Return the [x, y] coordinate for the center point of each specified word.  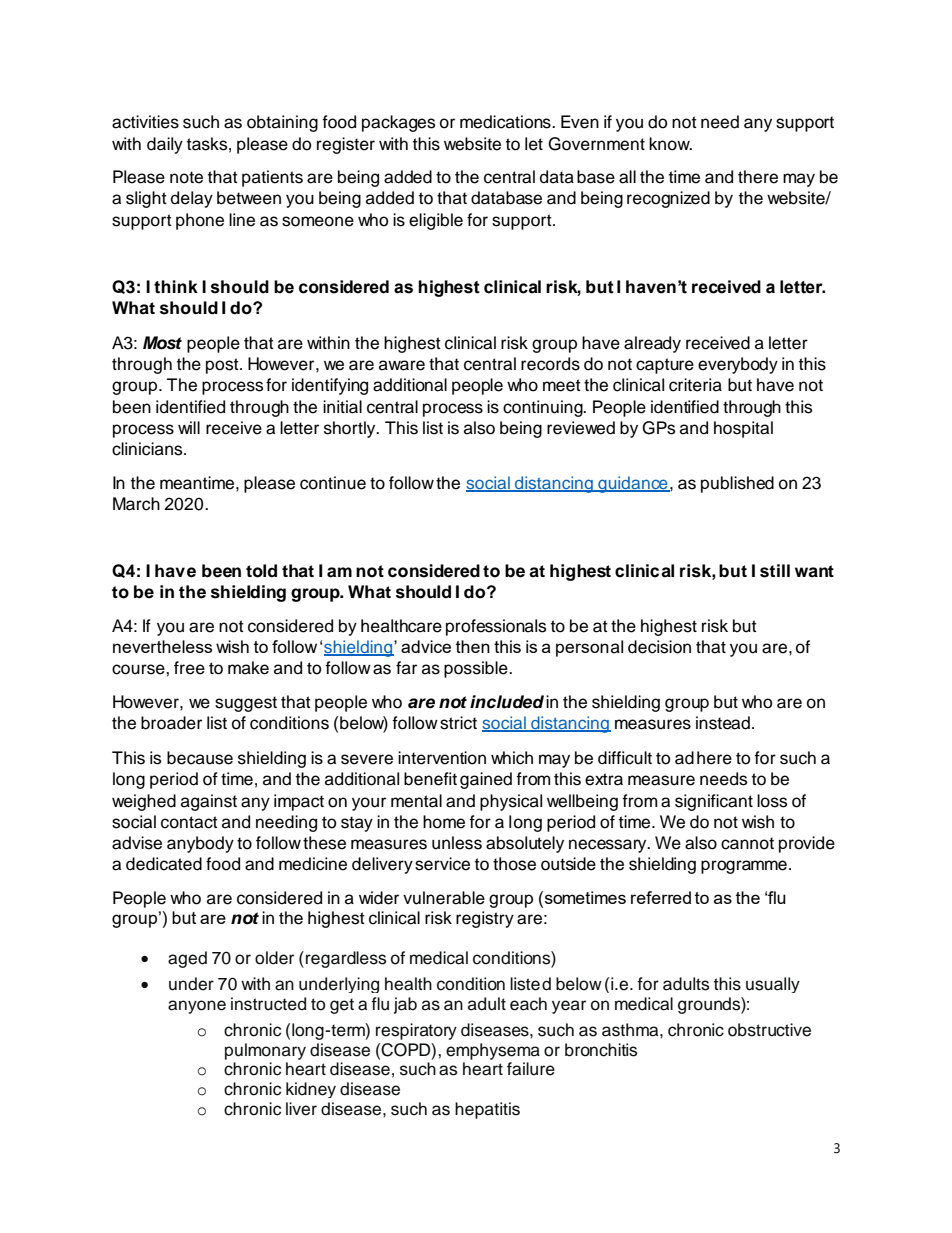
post [223, 366]
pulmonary [265, 1051]
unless [457, 843]
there [758, 177]
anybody [200, 844]
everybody [738, 365]
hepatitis [487, 1110]
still [775, 571]
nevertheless [162, 646]
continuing [544, 408]
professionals [496, 627]
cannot [747, 843]
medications [506, 122]
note [186, 177]
